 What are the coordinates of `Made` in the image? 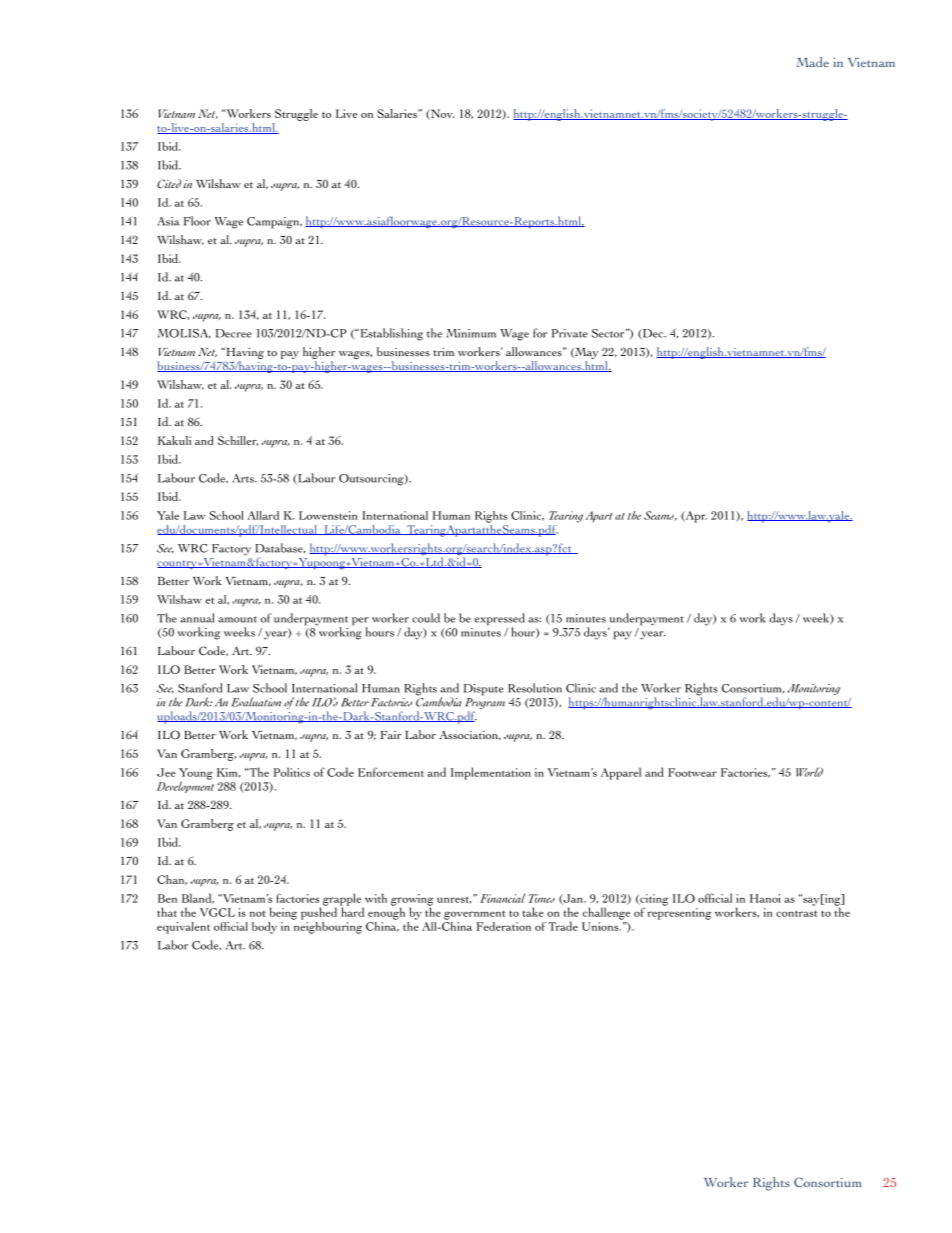 It's located at (812, 62).
